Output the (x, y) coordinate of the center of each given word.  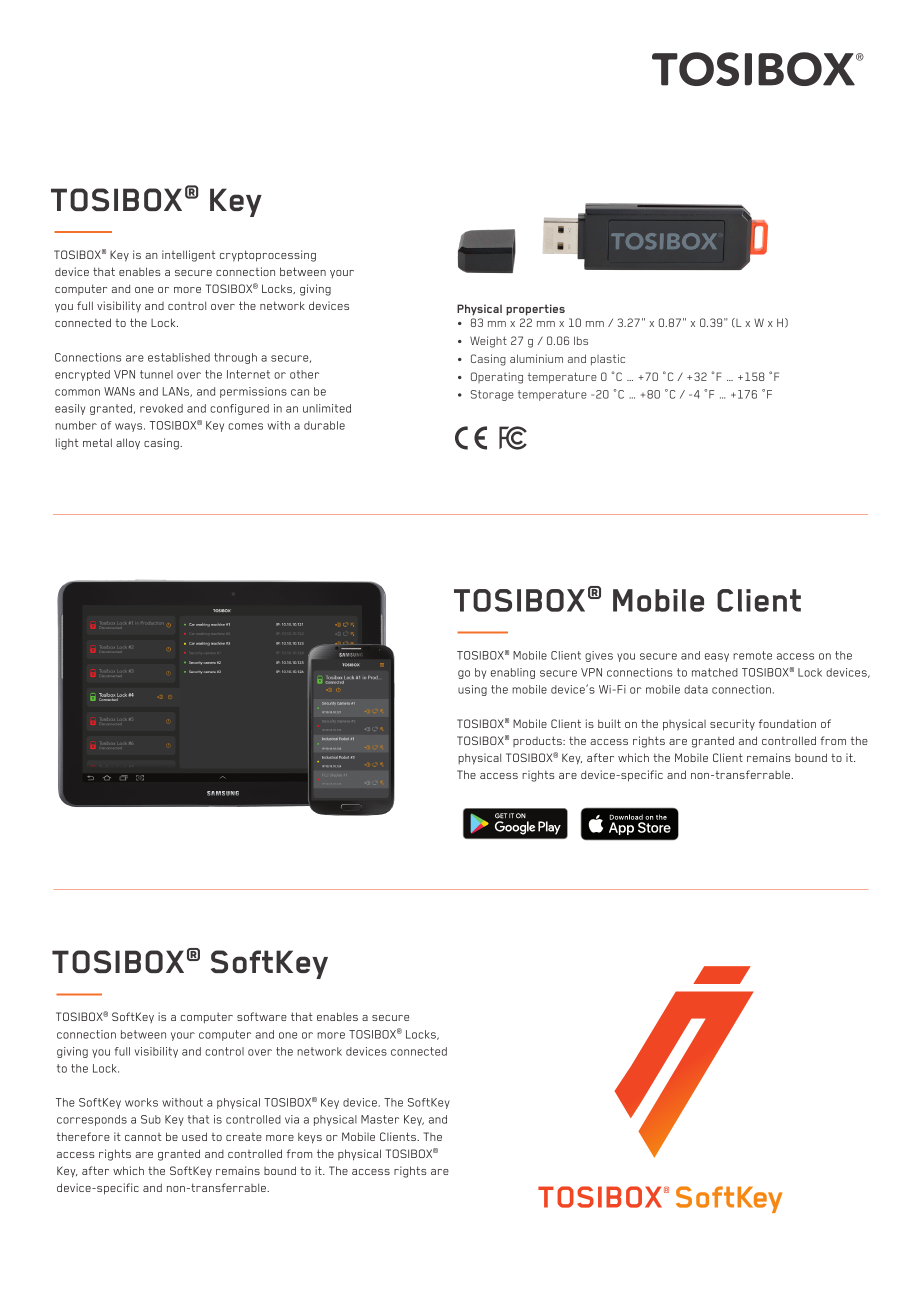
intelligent (188, 256)
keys (310, 1138)
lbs (581, 340)
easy (717, 657)
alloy (128, 443)
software (262, 1016)
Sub (151, 1119)
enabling (513, 673)
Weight (488, 342)
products (538, 741)
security (732, 725)
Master (380, 1119)
